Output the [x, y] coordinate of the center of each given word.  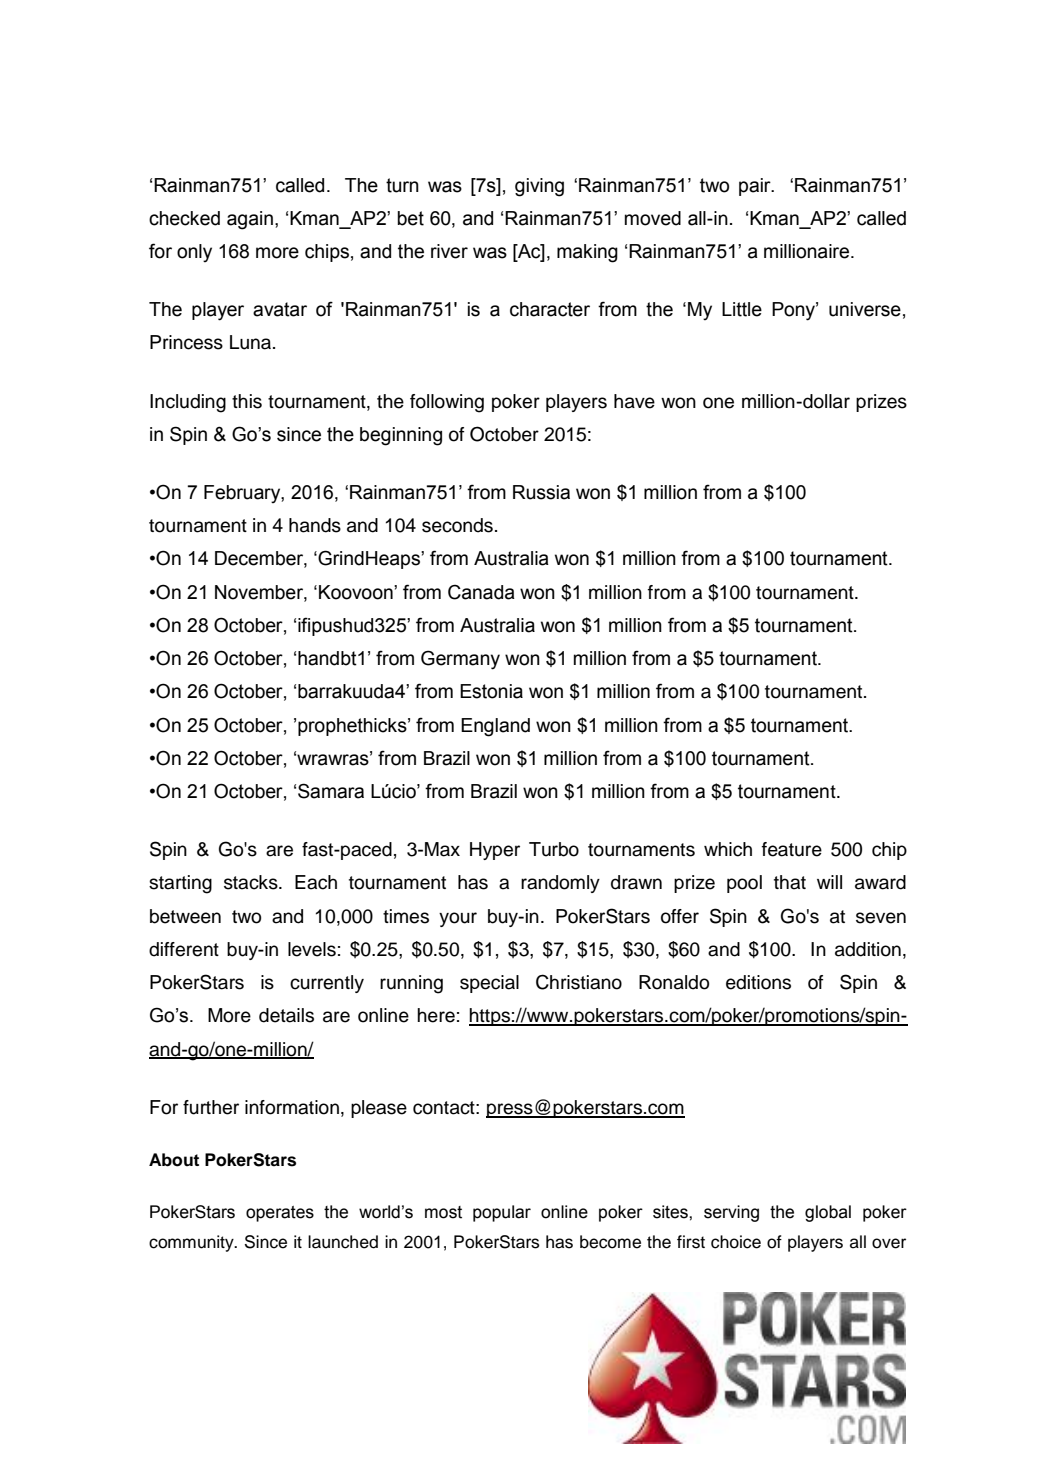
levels [312, 949]
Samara [331, 791]
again [250, 220]
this [247, 401]
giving [539, 187]
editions [758, 982]
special [489, 984]
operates [280, 1214]
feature [792, 849]
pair [756, 187]
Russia [541, 492]
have [634, 401]
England [495, 727]
